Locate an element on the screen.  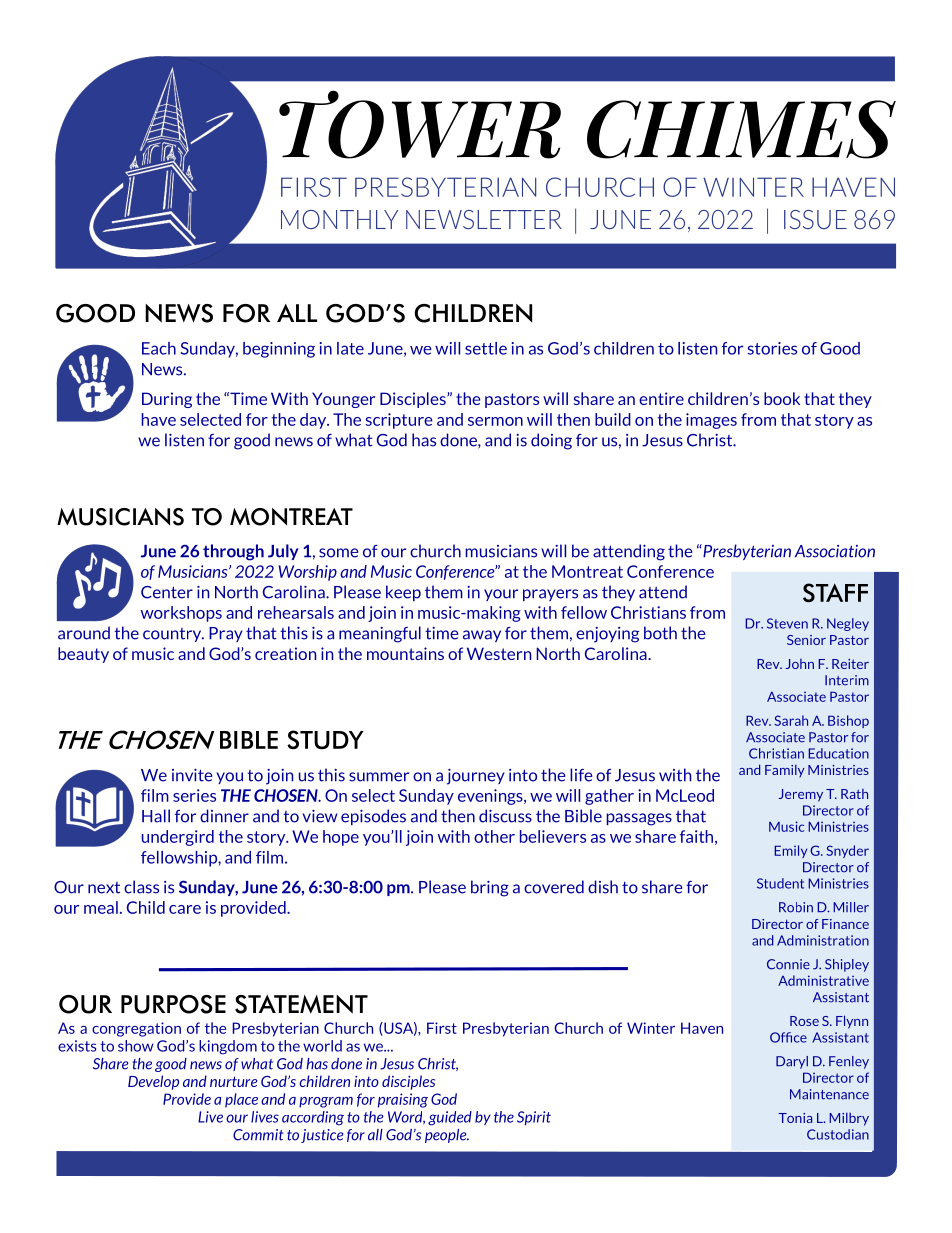
During is located at coordinates (167, 400).
